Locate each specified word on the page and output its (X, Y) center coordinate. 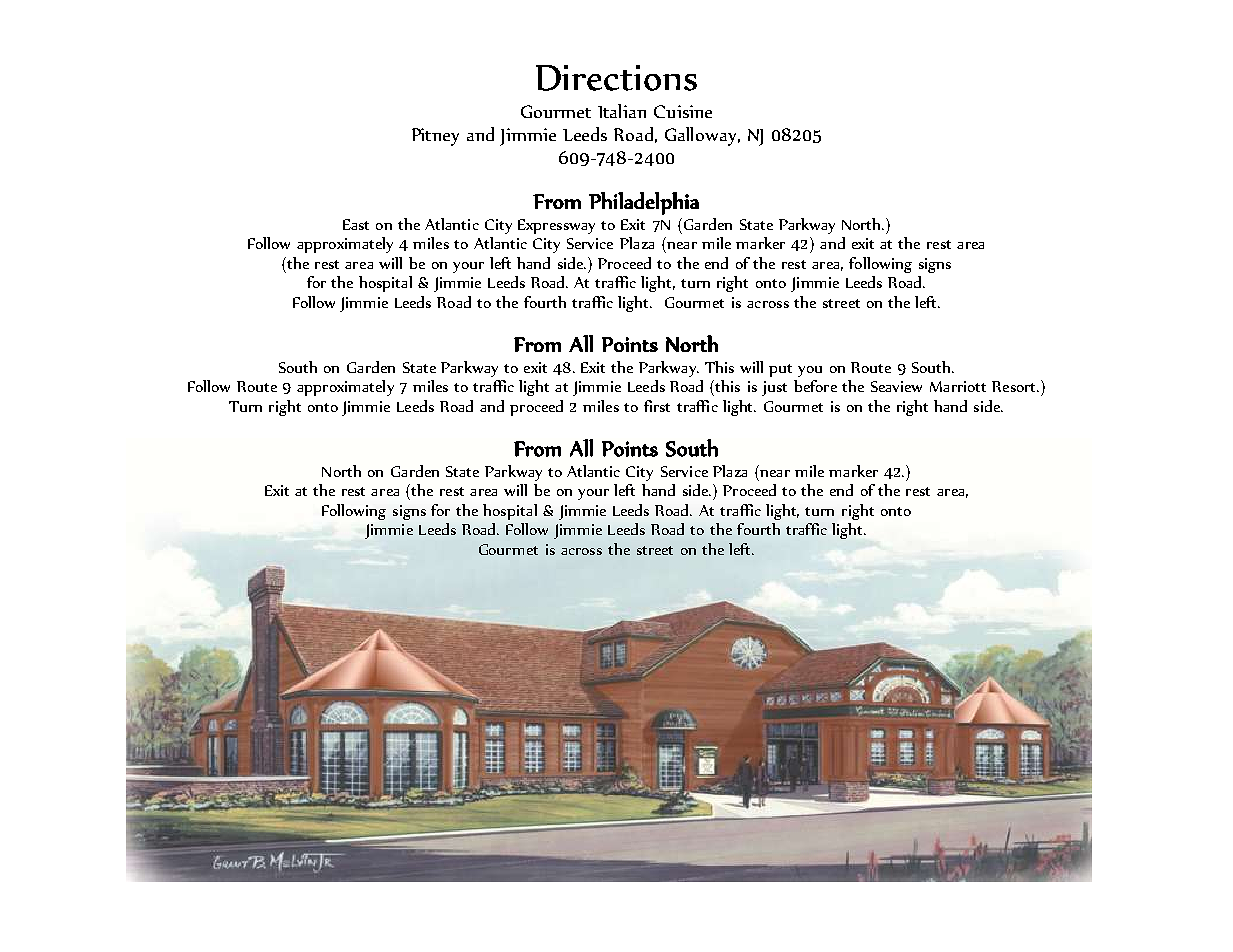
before (815, 386)
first (657, 406)
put (780, 370)
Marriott (958, 386)
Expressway (556, 226)
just (774, 388)
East (356, 224)
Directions (616, 78)
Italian (622, 111)
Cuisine (683, 111)
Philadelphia (644, 203)
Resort (1015, 386)
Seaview (896, 386)
